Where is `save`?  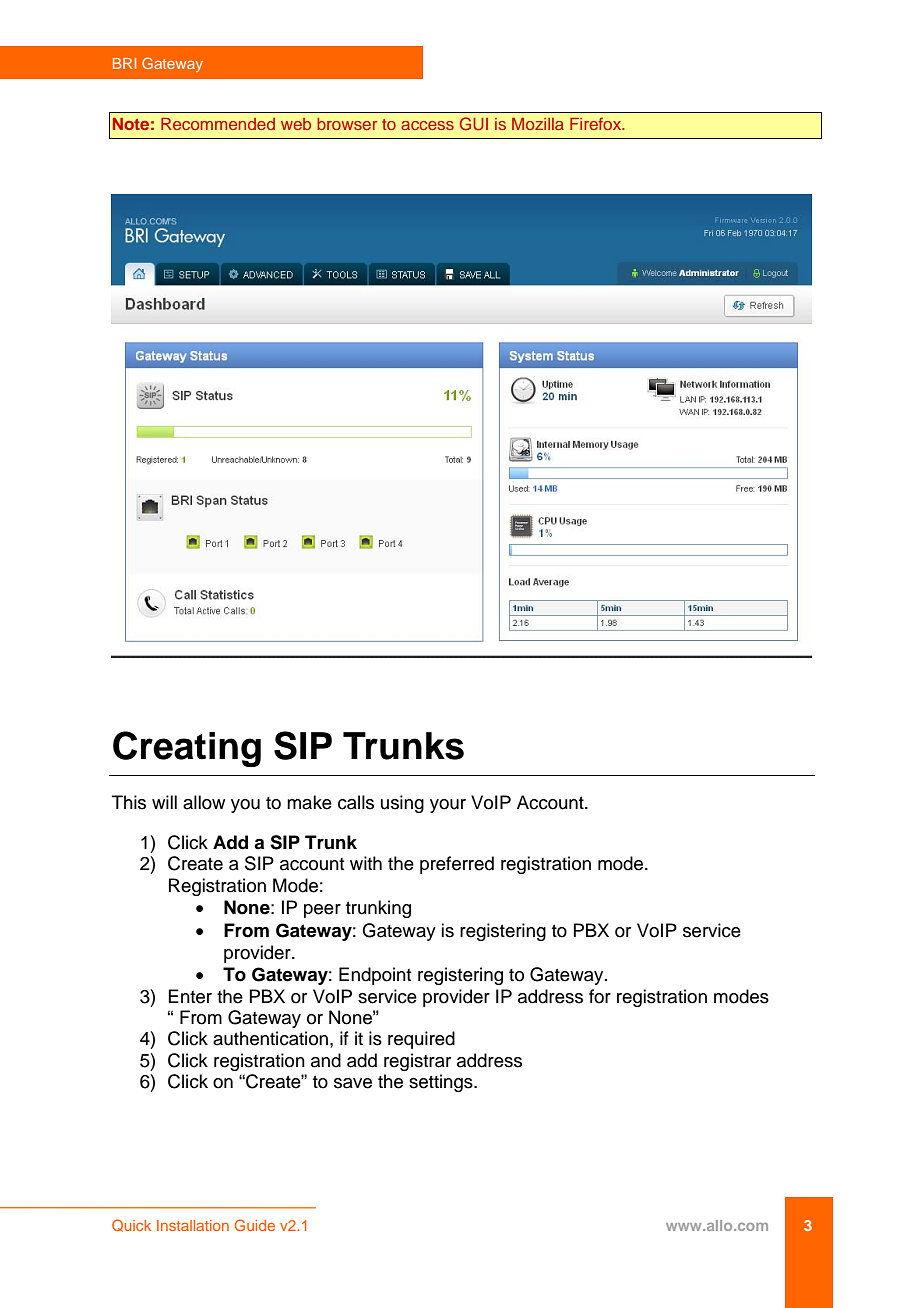
save is located at coordinates (353, 1083).
